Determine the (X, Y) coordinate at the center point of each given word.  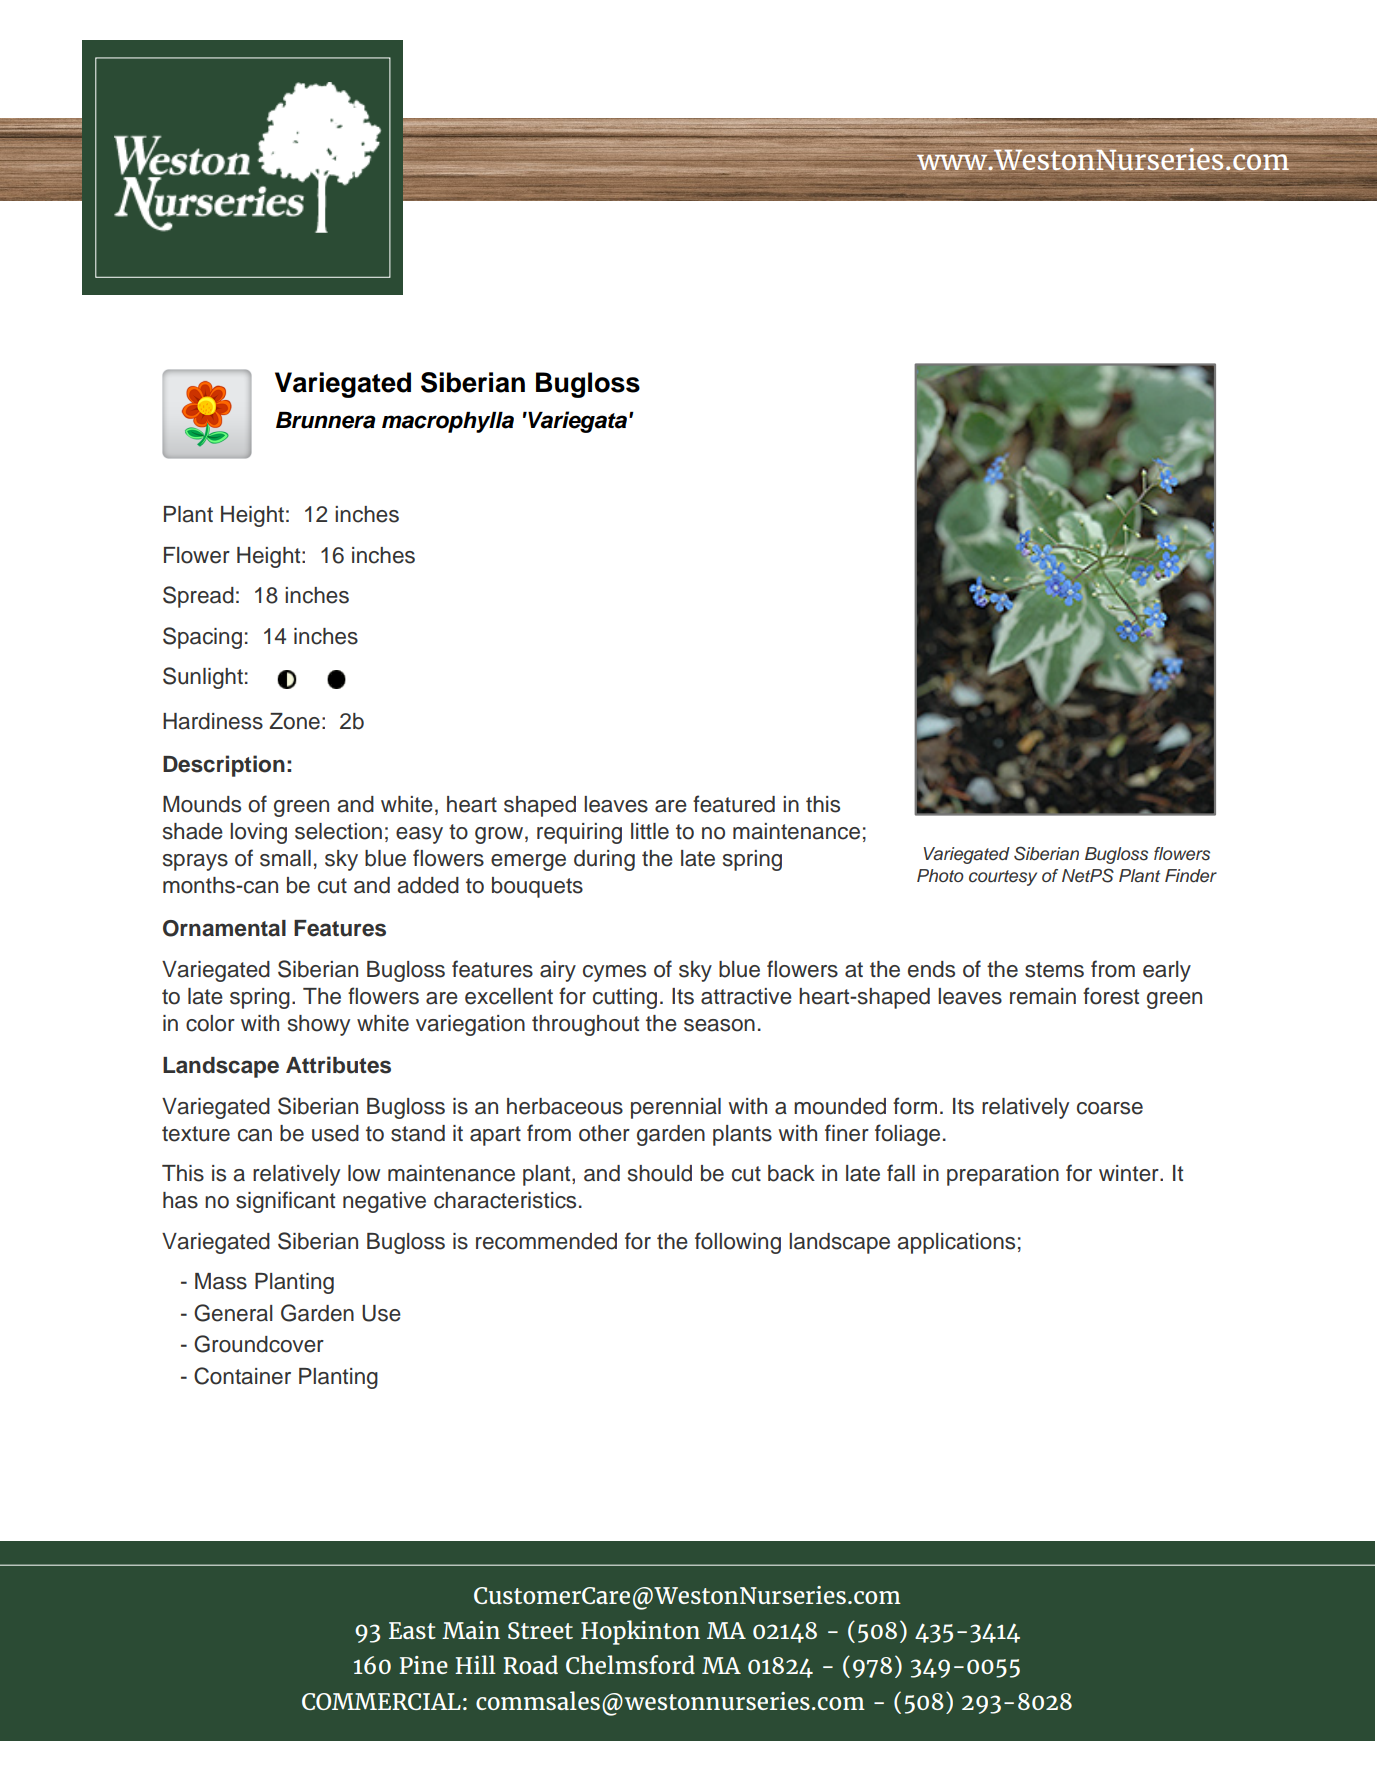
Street (540, 1630)
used (335, 1133)
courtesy (1003, 878)
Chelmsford (630, 1664)
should (660, 1173)
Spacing (202, 638)
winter (1130, 1173)
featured (734, 804)
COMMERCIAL (381, 1701)
